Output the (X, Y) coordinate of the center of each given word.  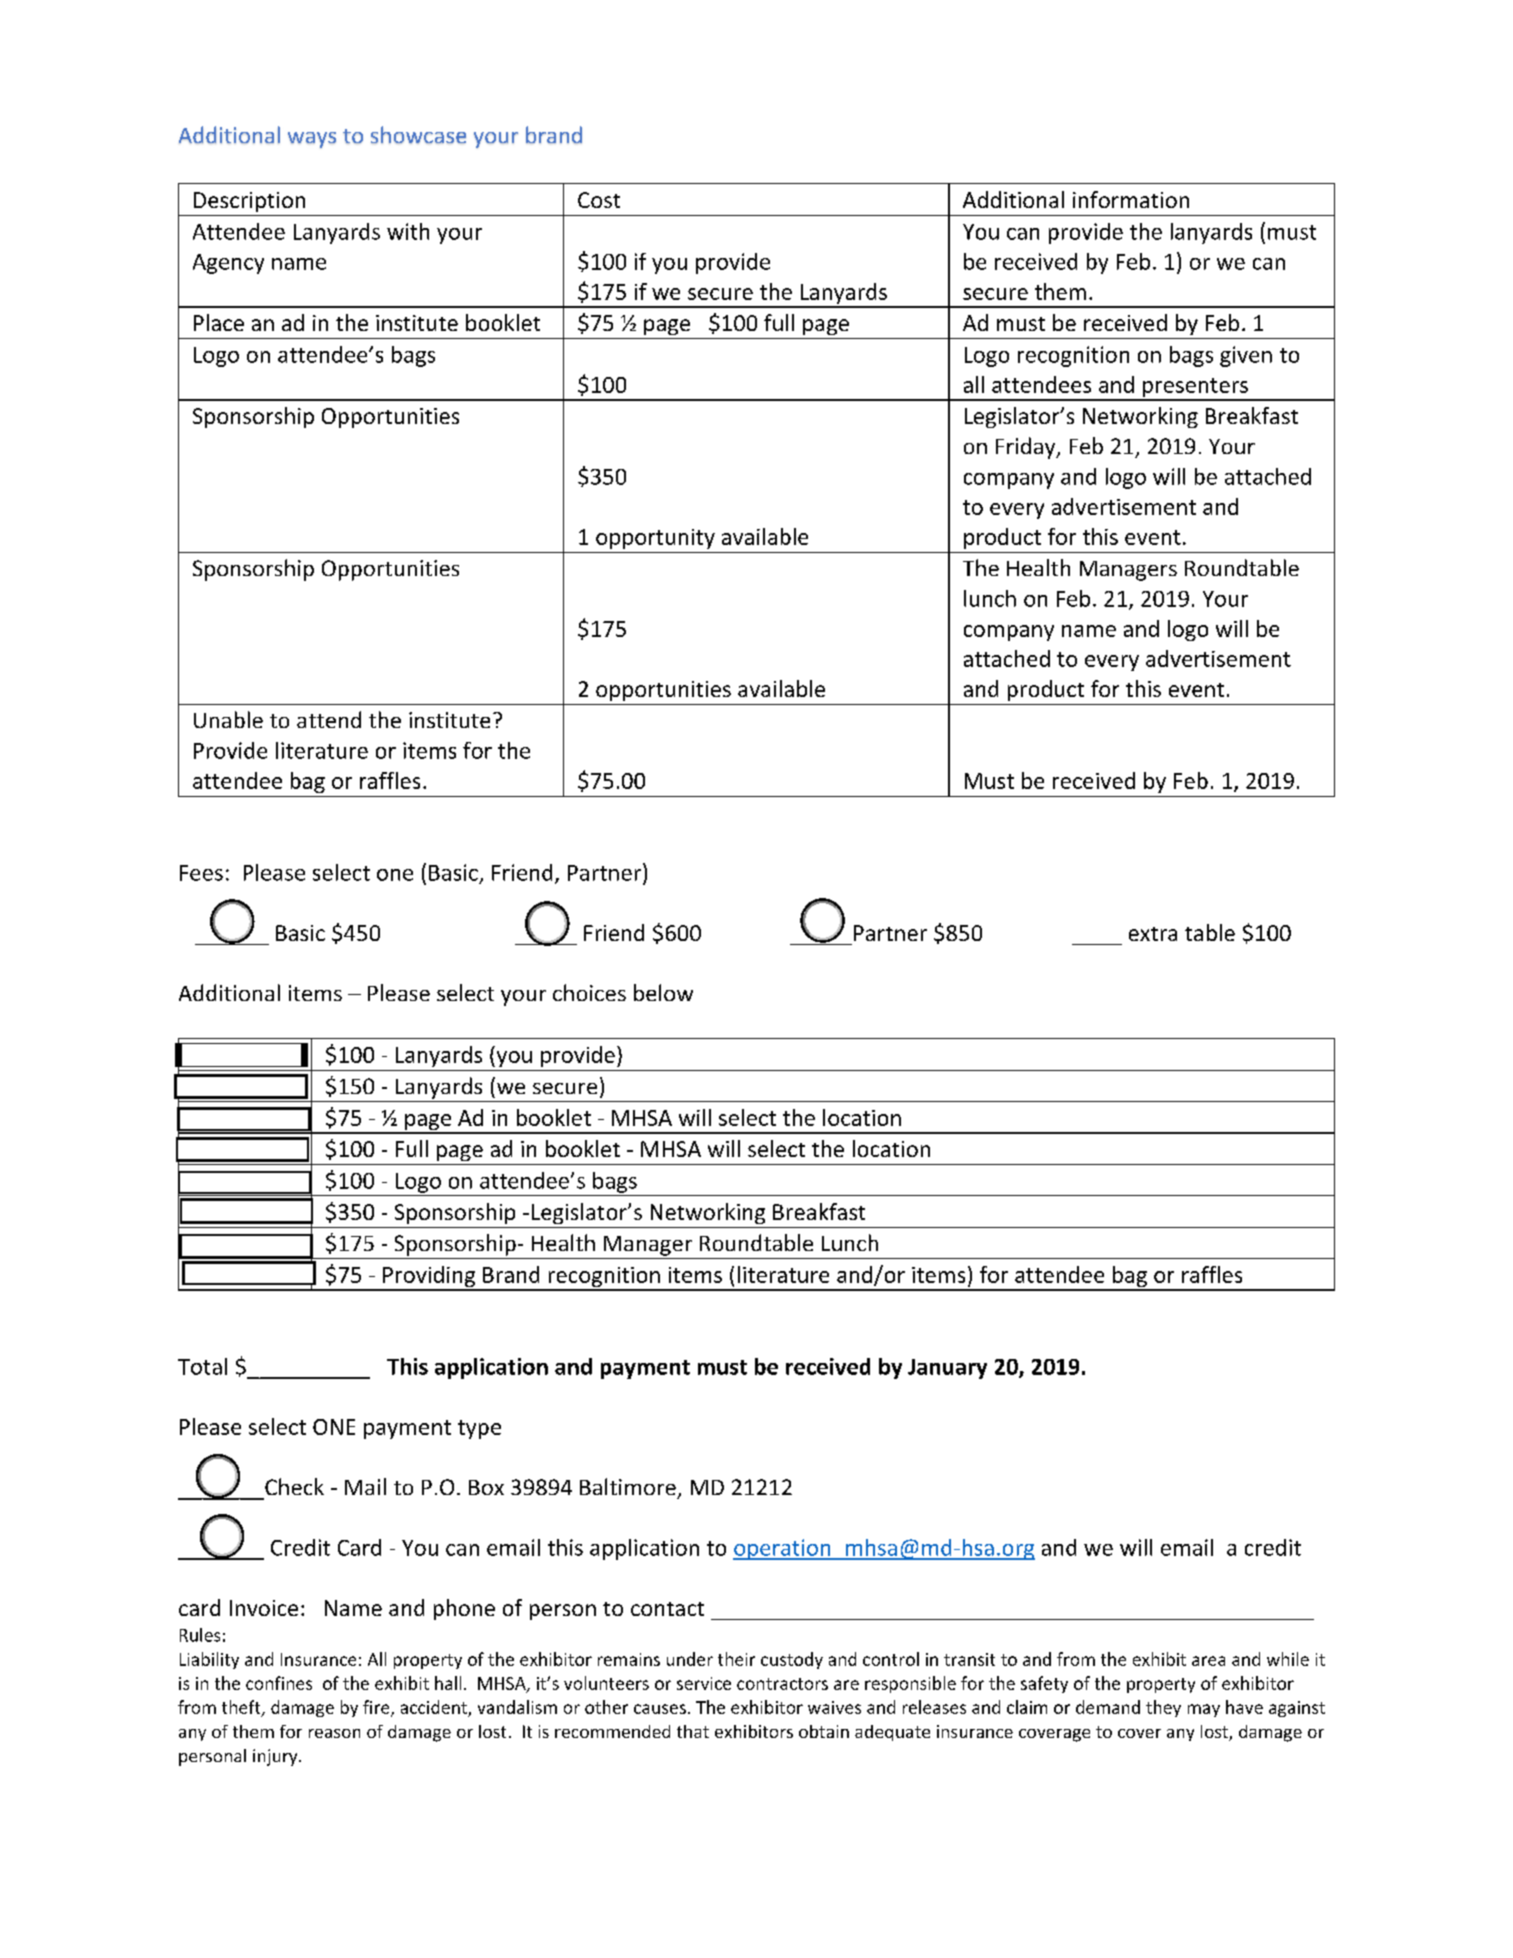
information (1131, 199)
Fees (201, 873)
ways (312, 140)
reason (334, 1733)
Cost (599, 200)
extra (1153, 934)
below (663, 992)
